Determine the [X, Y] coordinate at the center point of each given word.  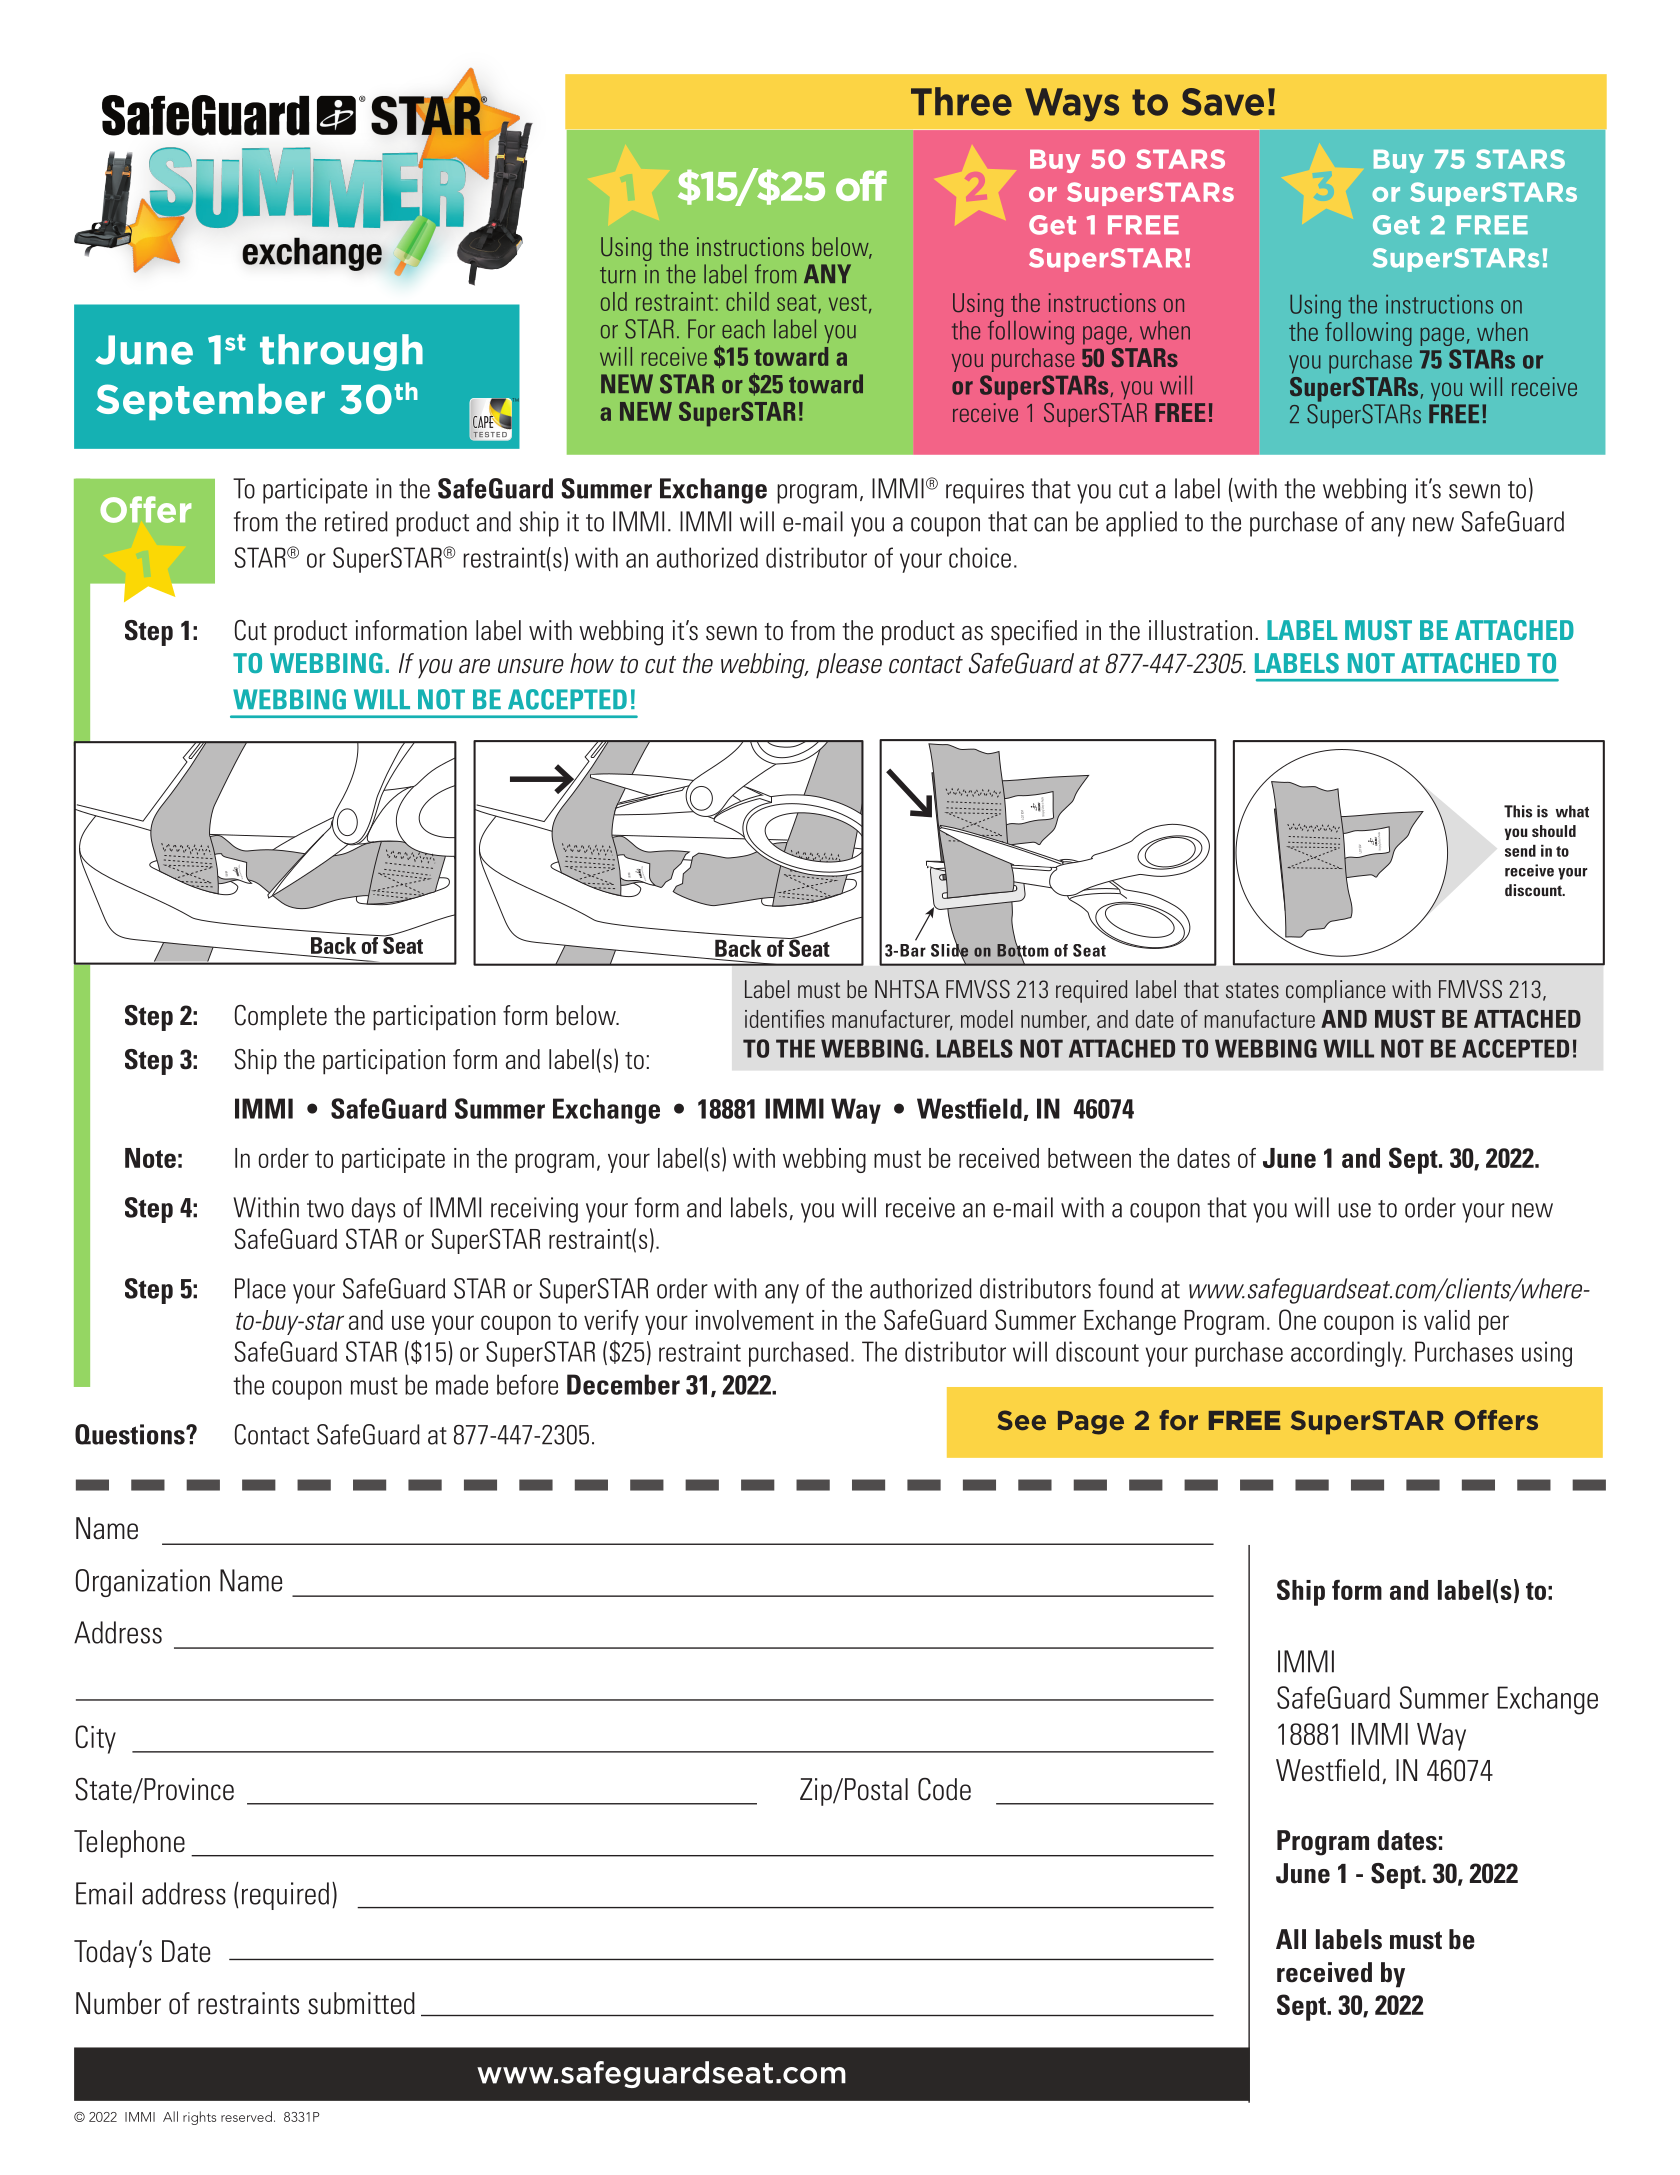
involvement [754, 1320]
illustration [1200, 630]
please [849, 666]
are [474, 666]
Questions [131, 1434]
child [747, 301]
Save [1223, 102]
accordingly [1348, 1354]
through [341, 352]
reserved [246, 2116]
